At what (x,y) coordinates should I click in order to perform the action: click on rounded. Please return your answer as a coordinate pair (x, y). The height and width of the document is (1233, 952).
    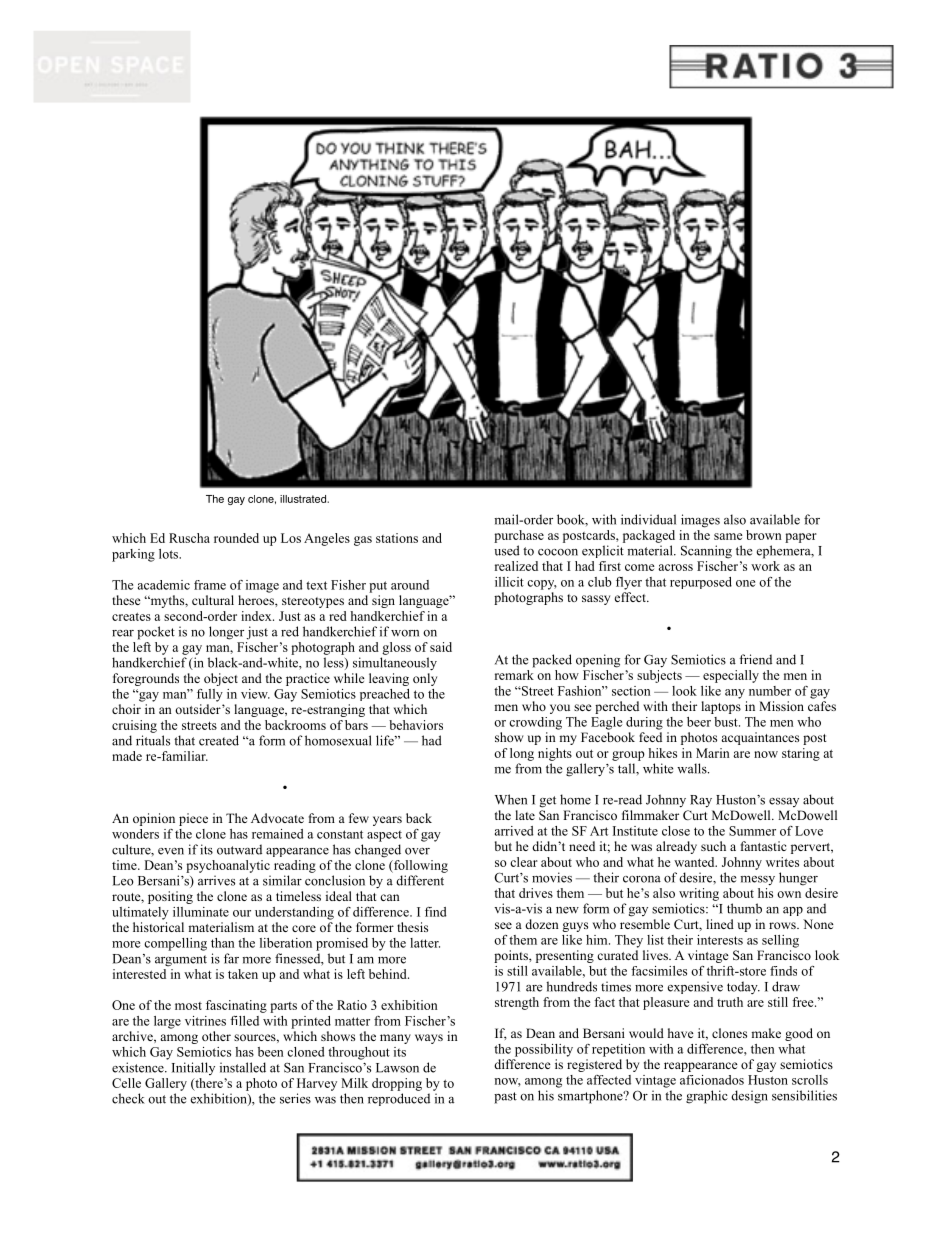
    Looking at the image, I should click on (236, 538).
